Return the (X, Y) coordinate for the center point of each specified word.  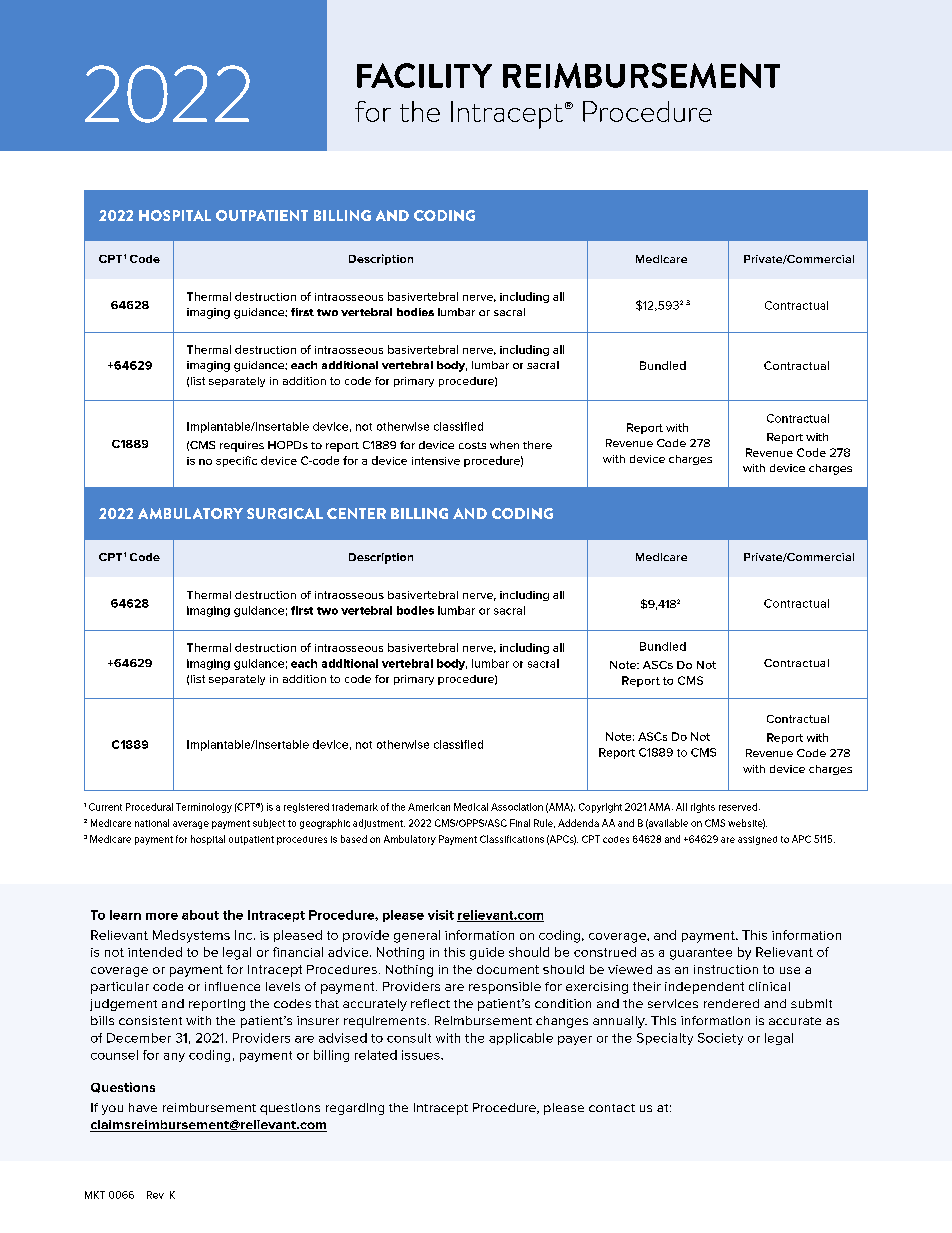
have (143, 1107)
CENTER (356, 513)
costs (472, 445)
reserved (738, 807)
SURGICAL (285, 513)
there (537, 445)
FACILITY (424, 75)
